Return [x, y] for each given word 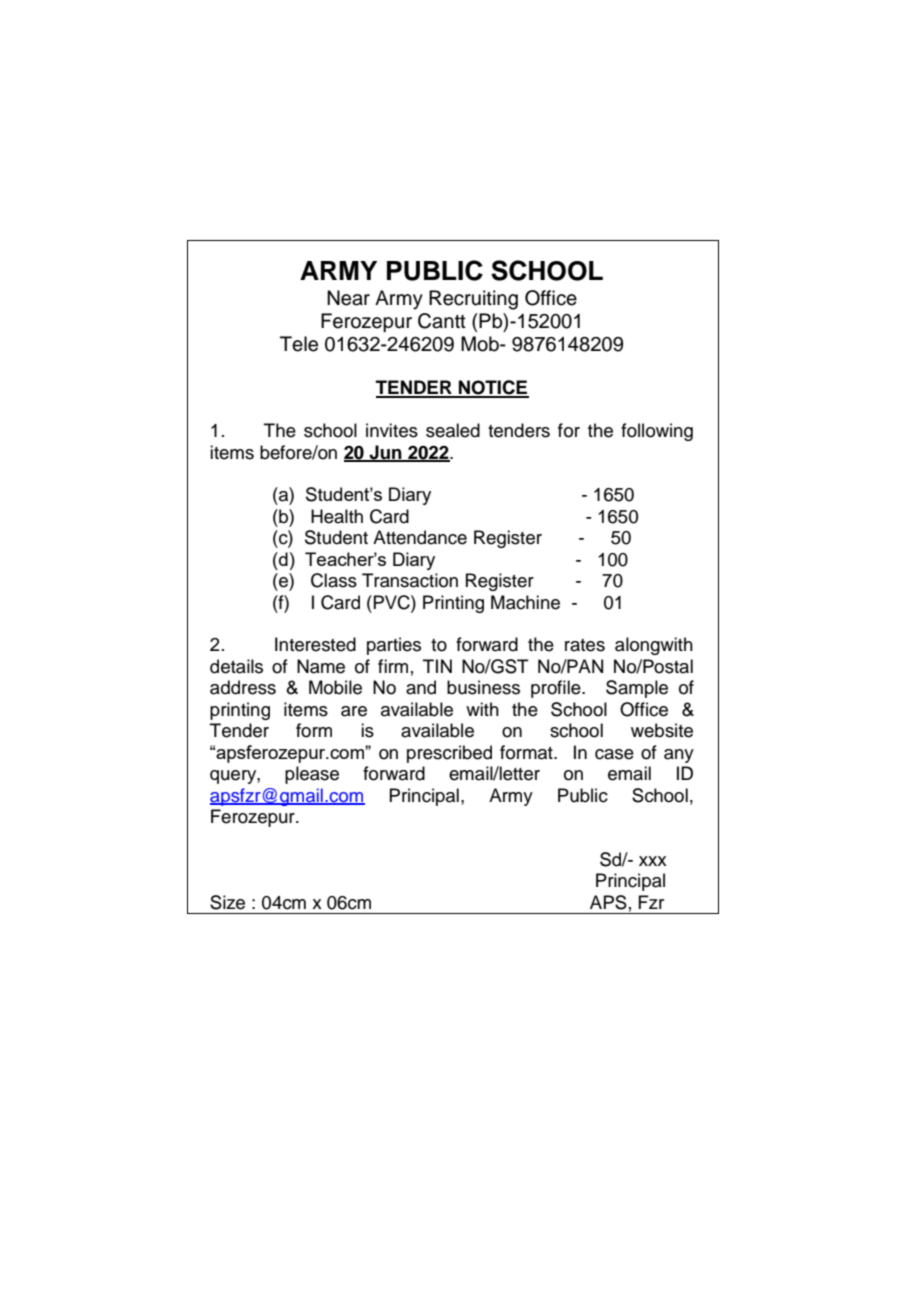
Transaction [410, 580]
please [312, 775]
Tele [299, 344]
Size [227, 902]
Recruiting [473, 300]
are [354, 711]
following [657, 432]
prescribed [449, 754]
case [614, 754]
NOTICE [492, 388]
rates [585, 645]
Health [337, 516]
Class [334, 580]
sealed [453, 430]
